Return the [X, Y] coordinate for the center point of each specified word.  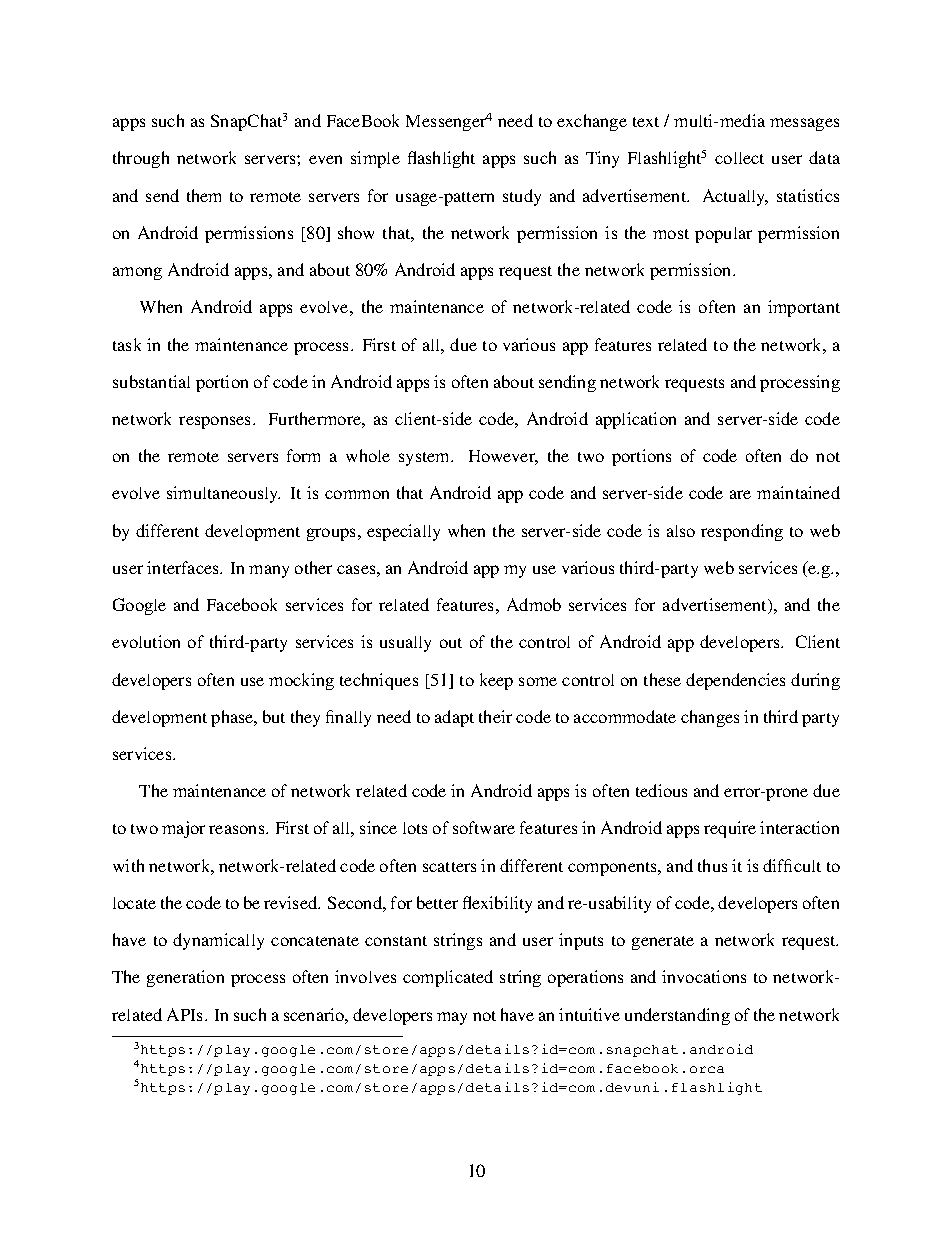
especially [403, 532]
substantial [151, 381]
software [484, 827]
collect [739, 158]
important [804, 308]
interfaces [184, 567]
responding [742, 532]
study [522, 197]
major [183, 829]
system [425, 459]
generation [185, 978]
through [141, 159]
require [730, 829]
